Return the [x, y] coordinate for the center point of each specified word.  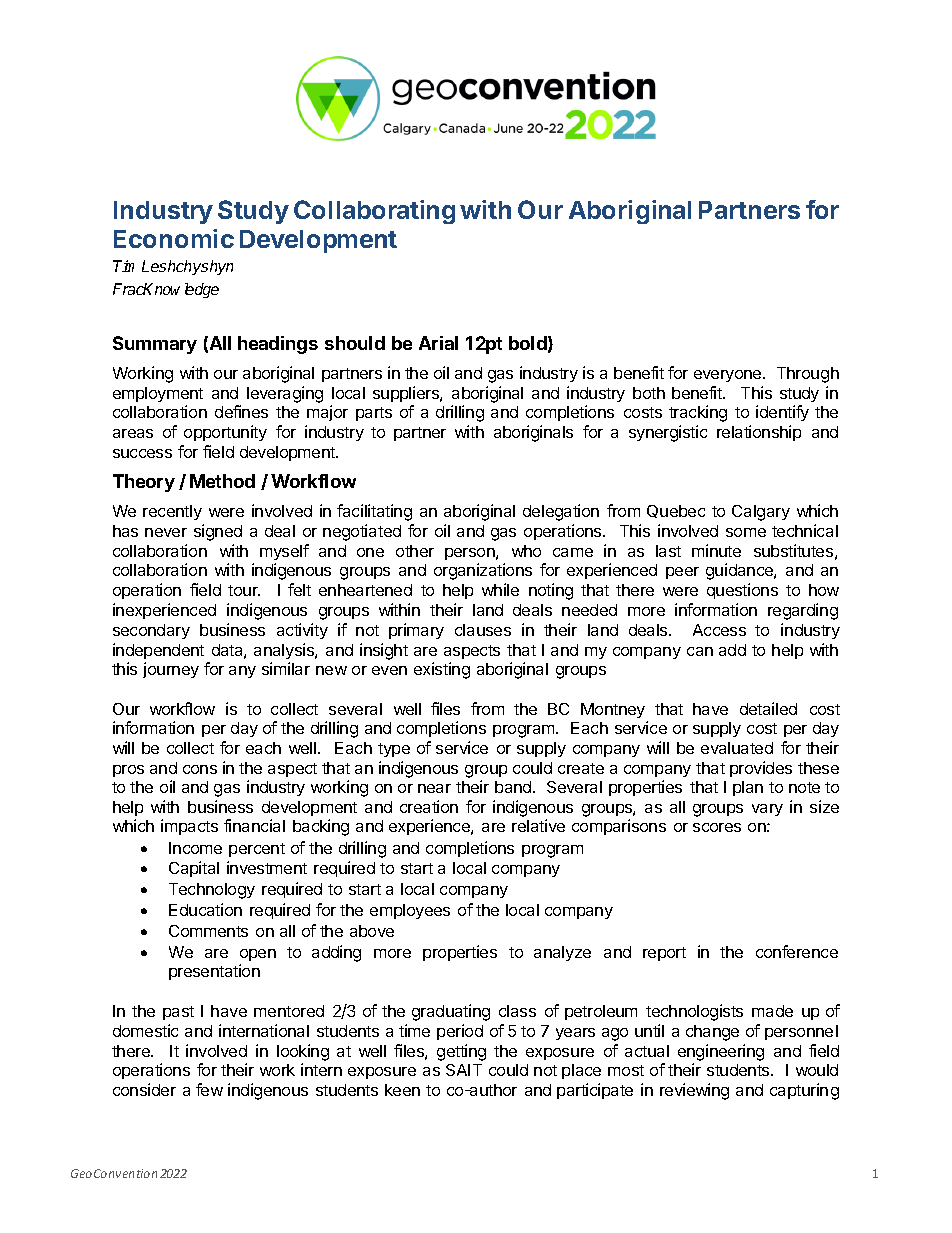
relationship [759, 433]
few [209, 1089]
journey [171, 670]
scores [717, 827]
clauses [483, 630]
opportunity [225, 433]
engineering [721, 1052]
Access [719, 630]
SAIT [464, 1070]
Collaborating [374, 212]
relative [538, 825]
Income [195, 848]
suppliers [407, 394]
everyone [729, 376]
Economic [174, 238]
